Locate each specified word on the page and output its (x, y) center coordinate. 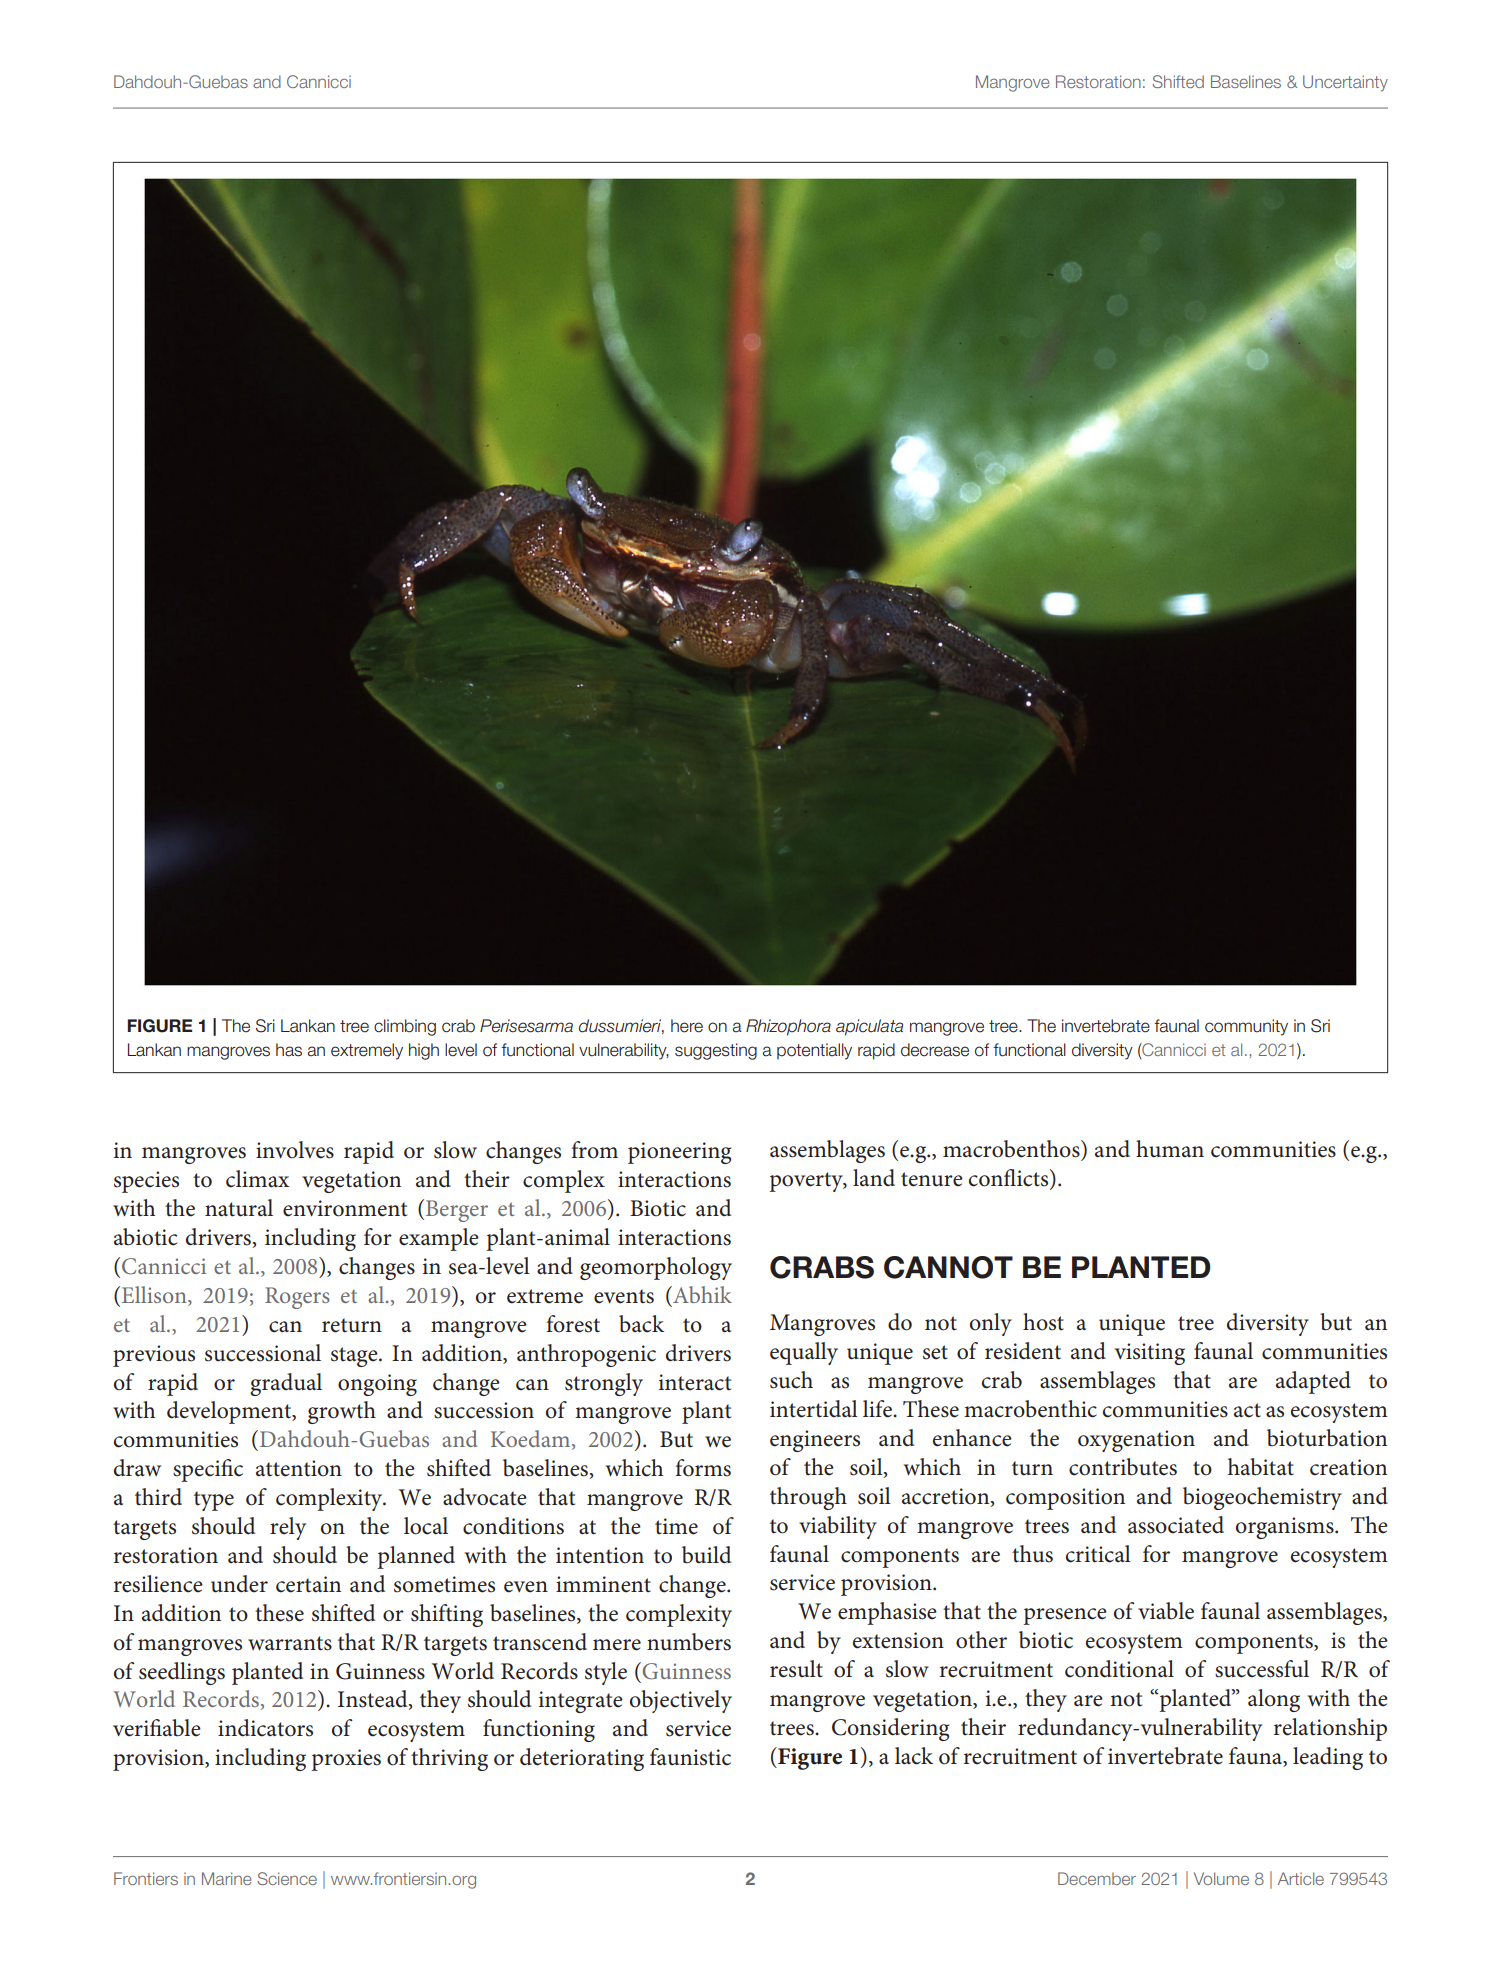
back (641, 1324)
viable (1166, 1611)
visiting (1150, 1354)
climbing (405, 1027)
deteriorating (582, 1759)
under (239, 1584)
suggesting (716, 1051)
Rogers (297, 1298)
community (1246, 1027)
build (706, 1555)
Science (287, 1878)
